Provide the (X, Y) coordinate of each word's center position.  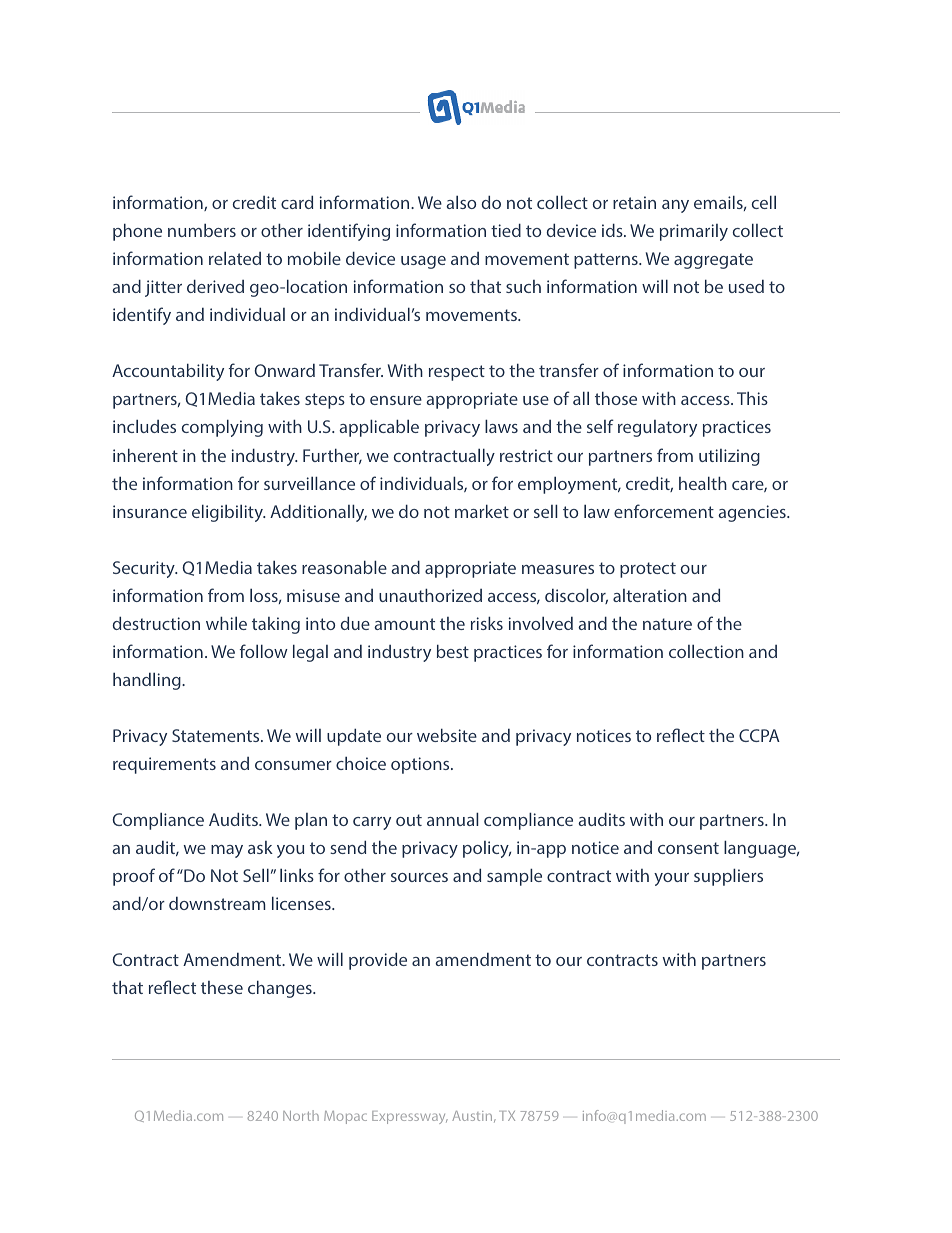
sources (419, 877)
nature (667, 624)
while (226, 623)
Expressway (410, 1117)
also (461, 202)
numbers (202, 230)
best (453, 651)
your (671, 879)
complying (222, 428)
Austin (473, 1116)
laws (501, 426)
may (227, 851)
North (301, 1115)
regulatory (657, 428)
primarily (694, 232)
